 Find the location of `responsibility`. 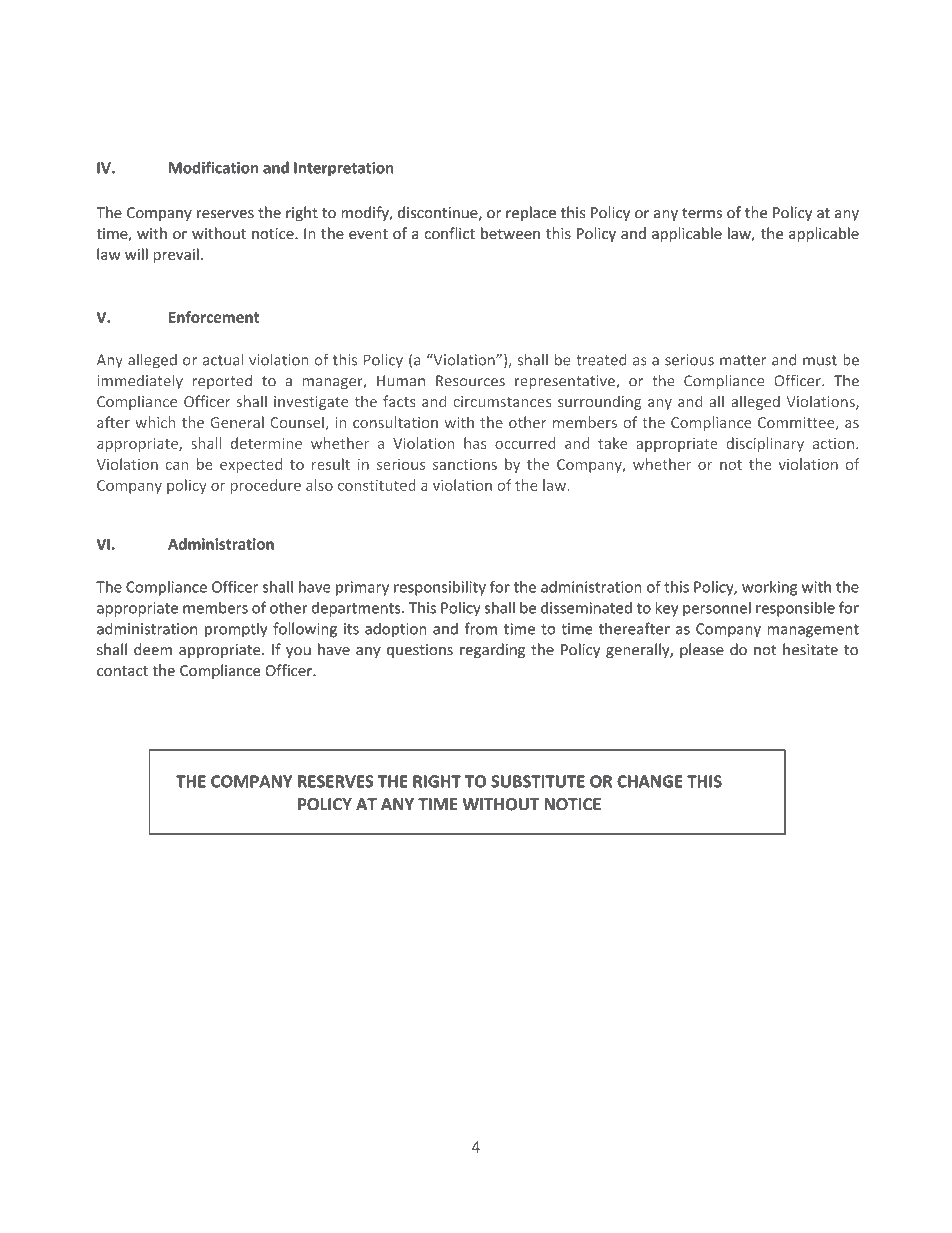

responsibility is located at coordinates (440, 588).
